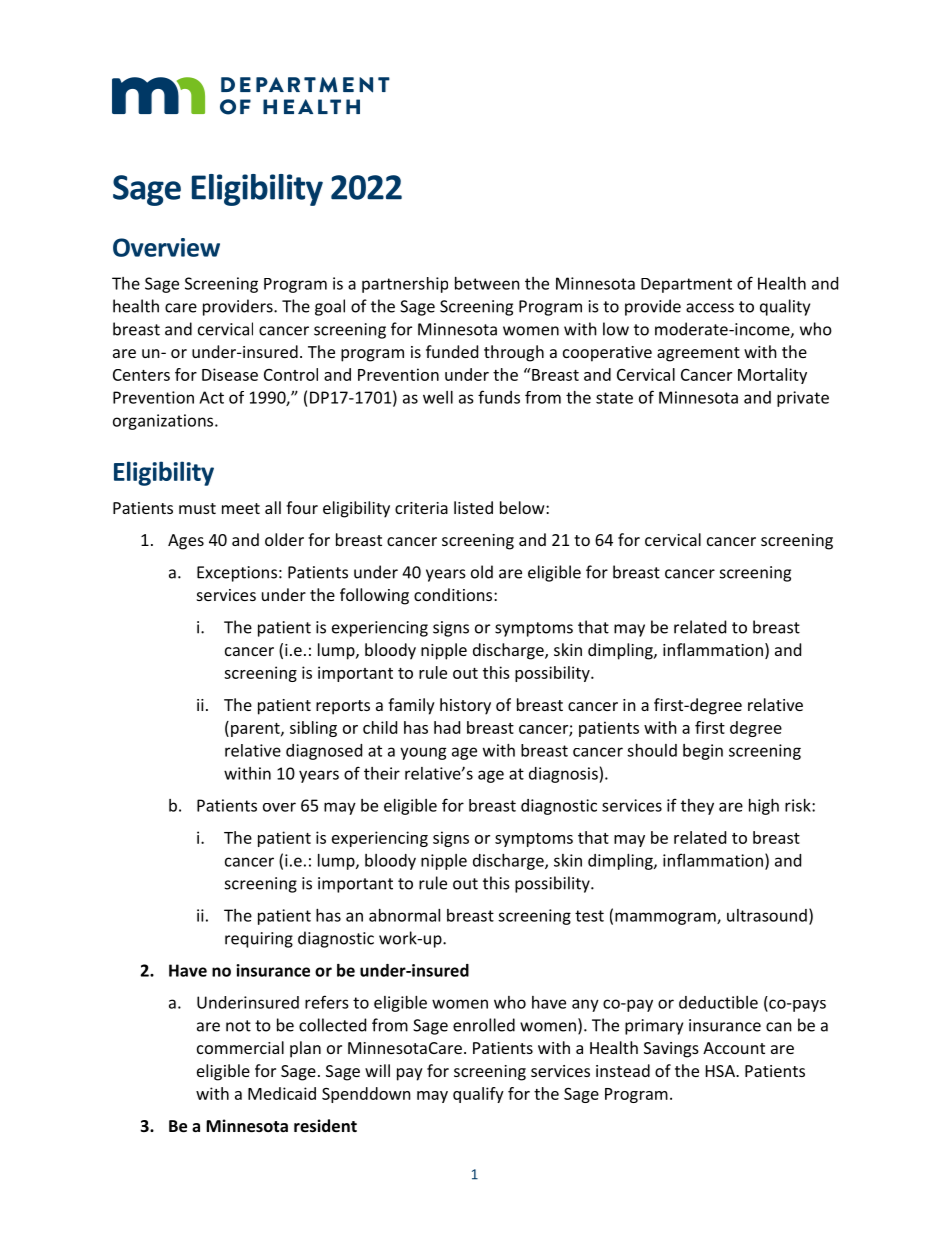 The image size is (952, 1233). What do you see at coordinates (237, 574) in the screenshot?
I see `Exceptions` at bounding box center [237, 574].
